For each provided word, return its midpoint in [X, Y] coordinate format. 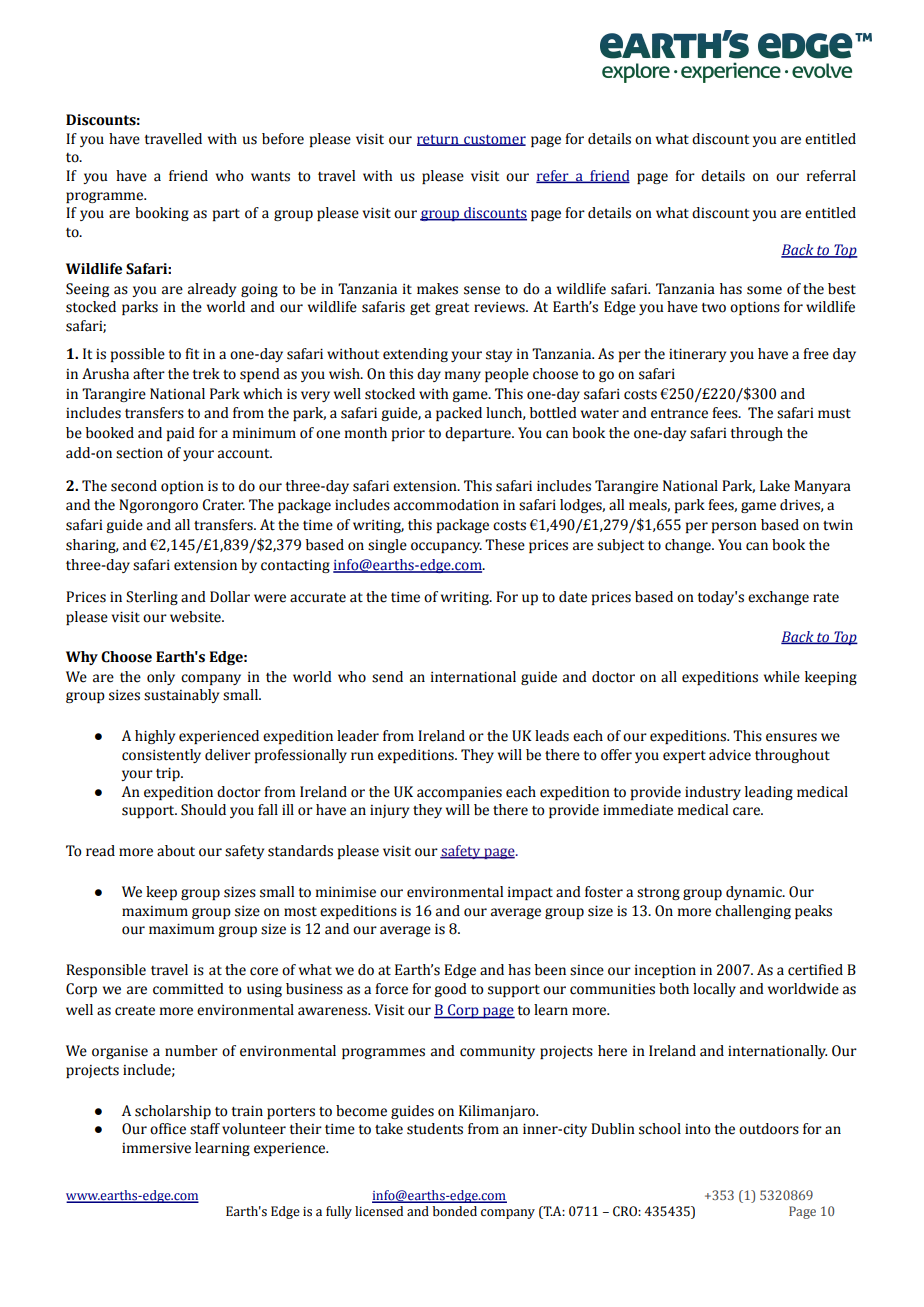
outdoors [769, 1129]
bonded [455, 1211]
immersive [156, 1148]
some [764, 290]
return [439, 140]
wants [270, 177]
